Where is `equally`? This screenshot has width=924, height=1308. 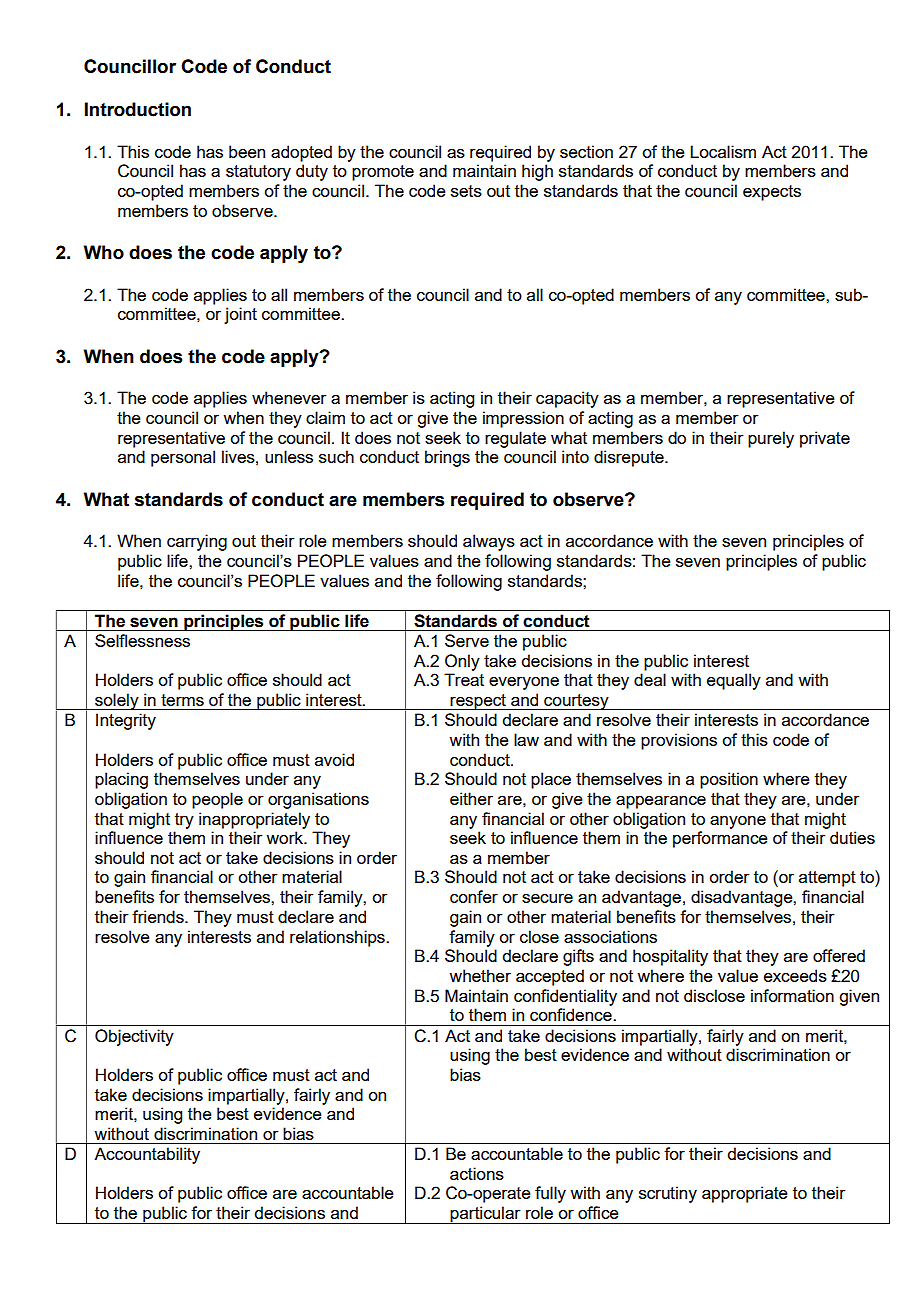
equally is located at coordinates (734, 681).
